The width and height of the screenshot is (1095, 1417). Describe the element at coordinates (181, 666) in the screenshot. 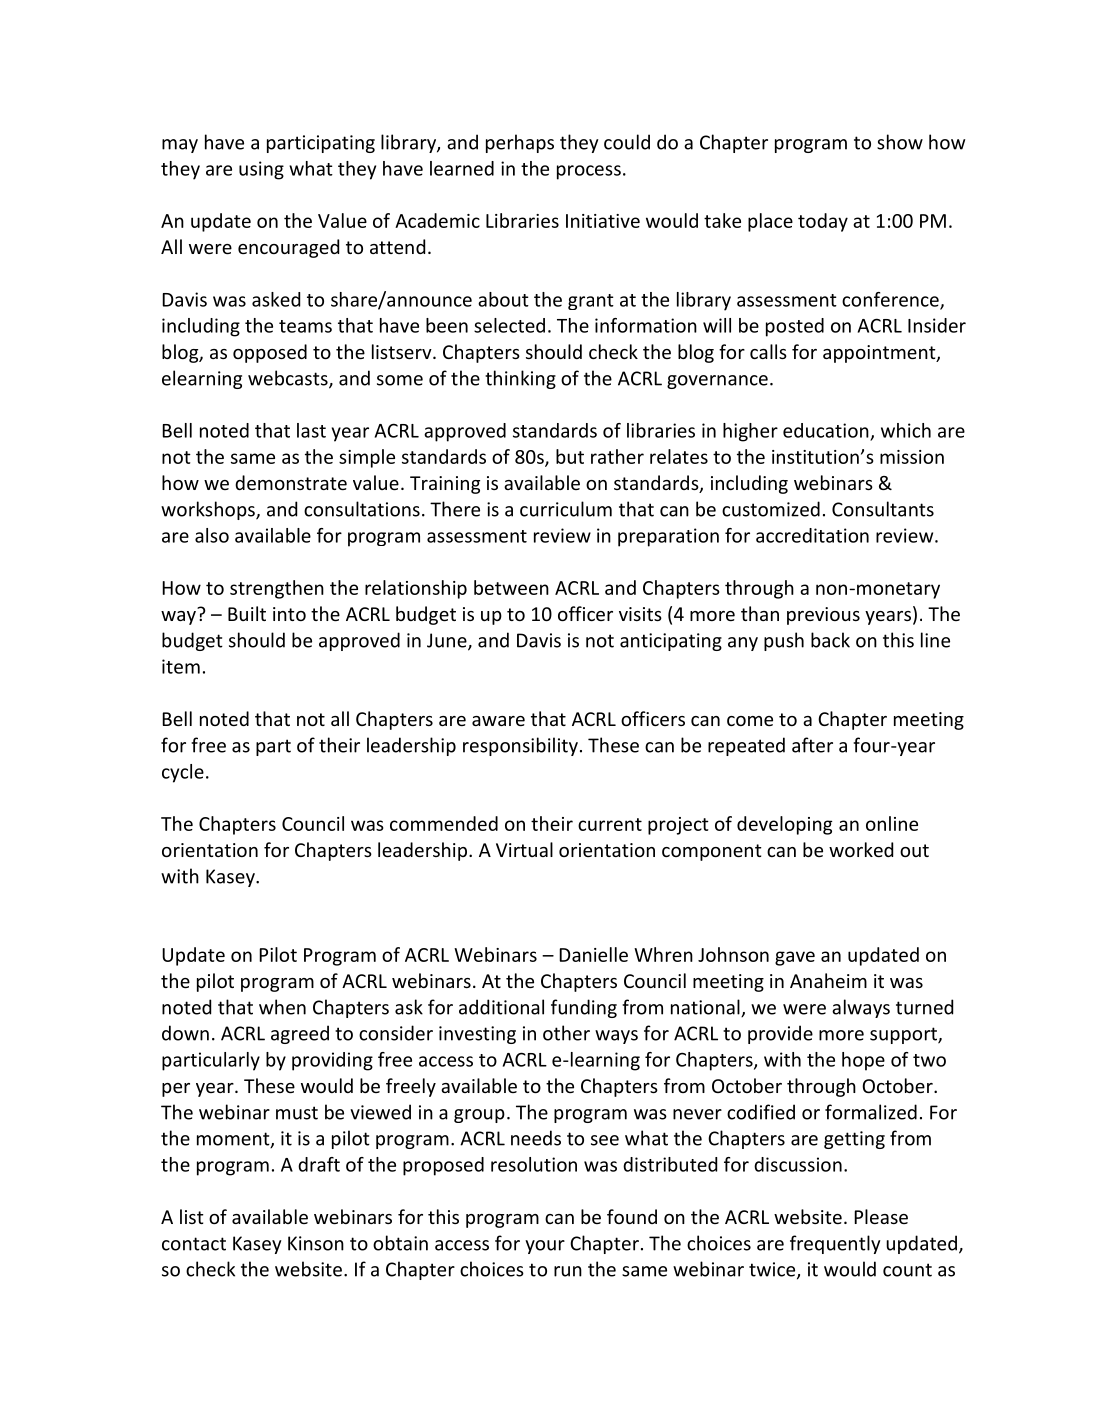

I see `item` at that location.
